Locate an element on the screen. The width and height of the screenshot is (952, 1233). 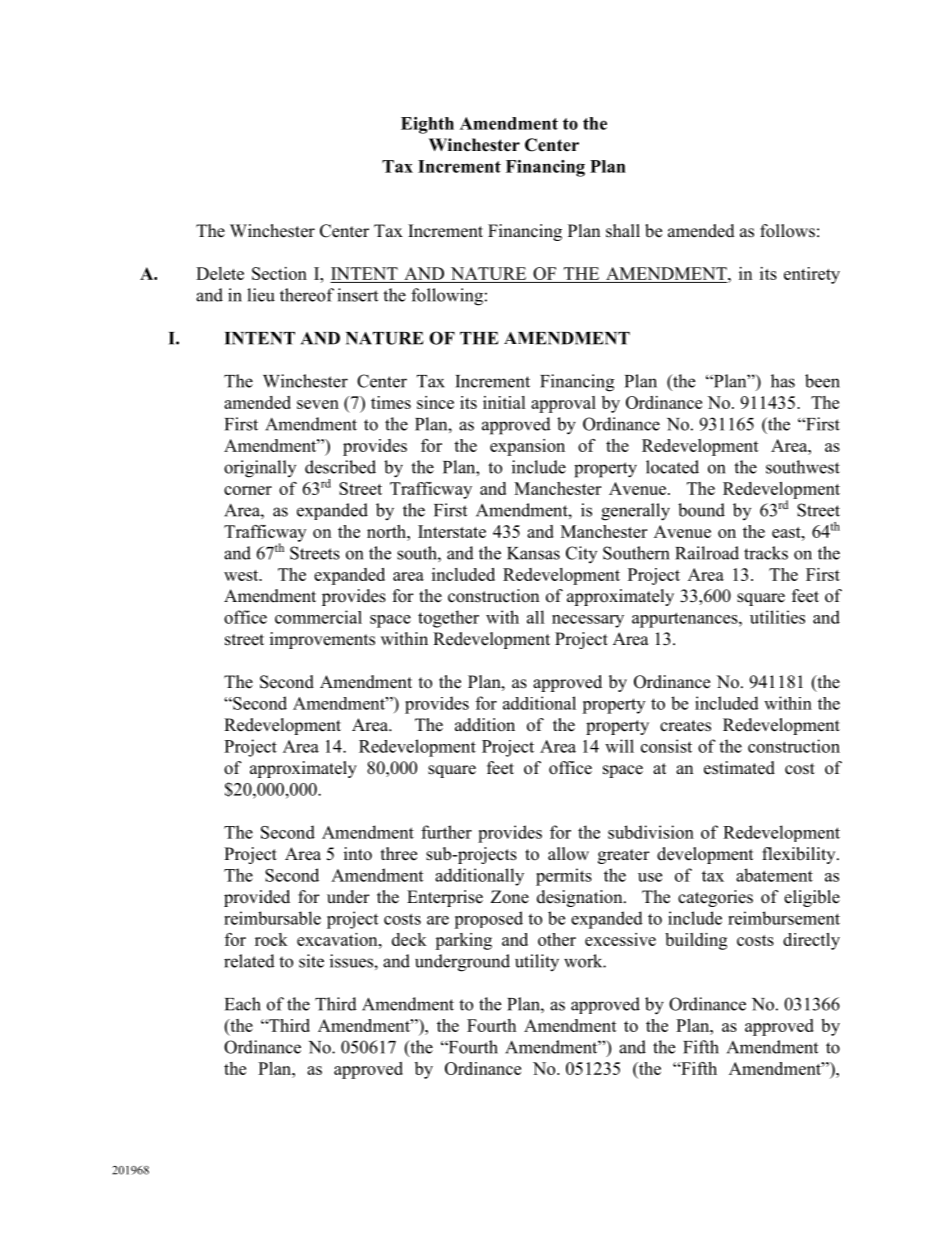
Eighth is located at coordinates (427, 125).
